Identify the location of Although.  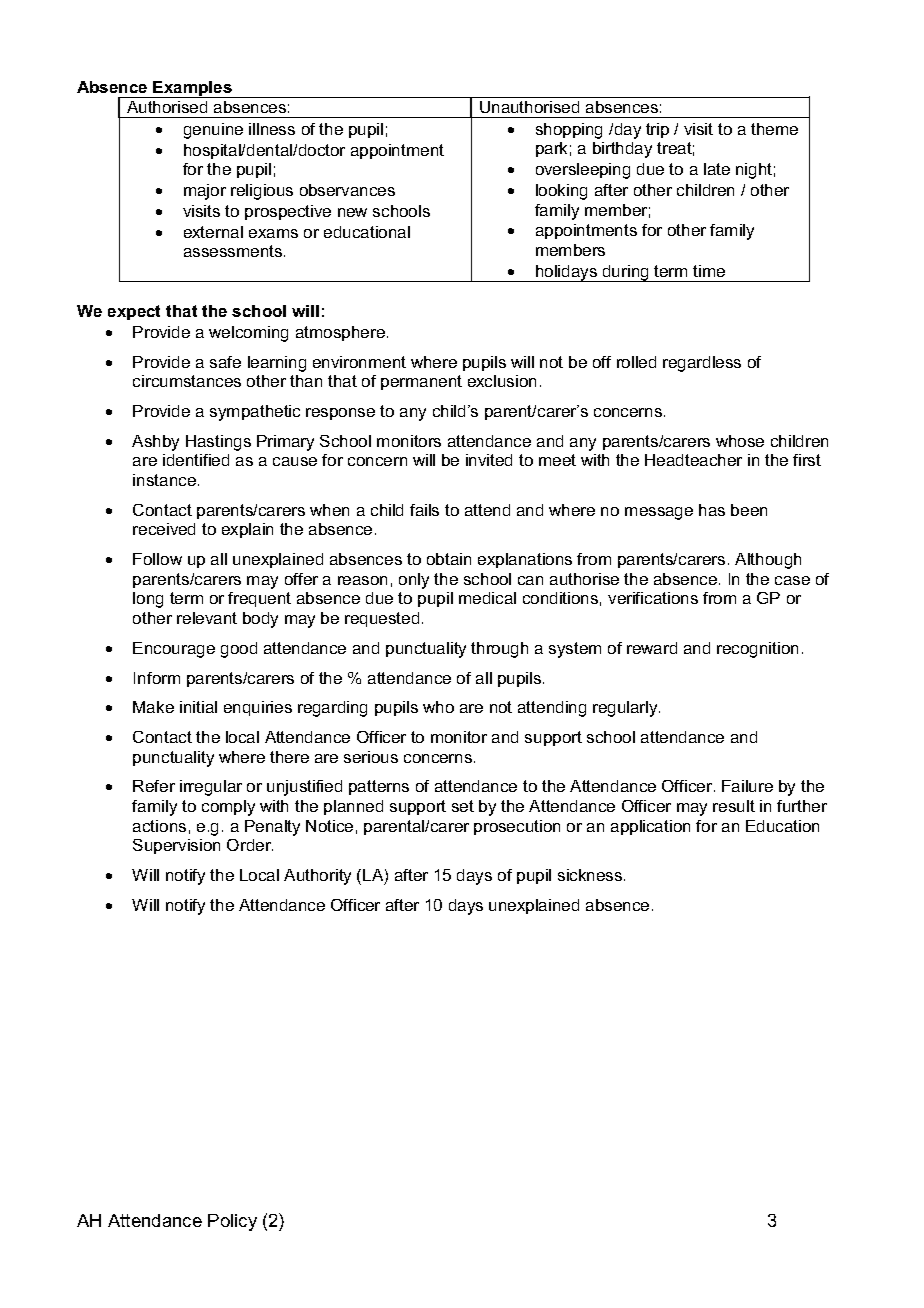
(768, 561).
